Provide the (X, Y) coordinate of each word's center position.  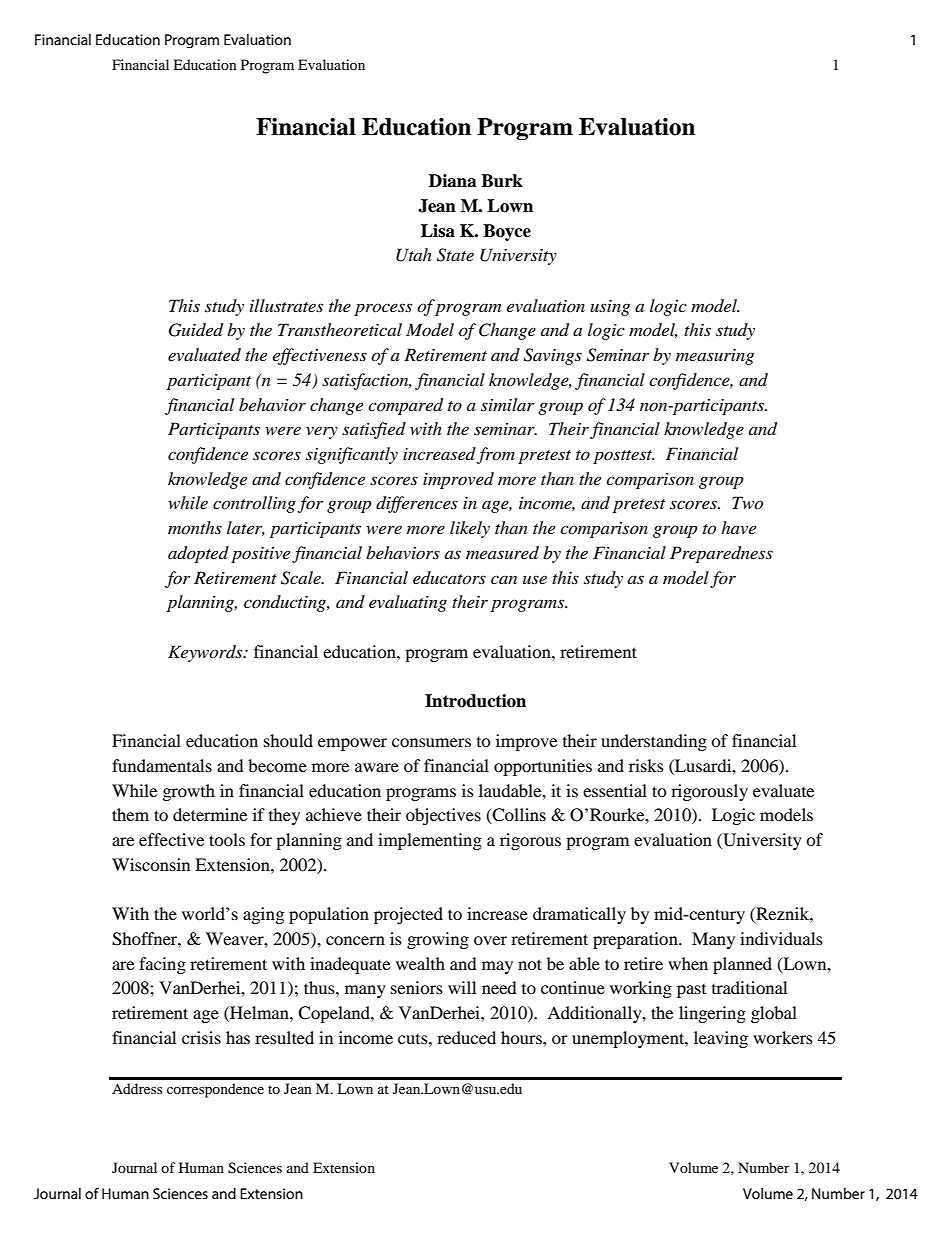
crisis (201, 1037)
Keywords (206, 653)
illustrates (286, 305)
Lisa (438, 231)
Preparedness (721, 554)
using (610, 308)
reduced (466, 1037)
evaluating (408, 603)
